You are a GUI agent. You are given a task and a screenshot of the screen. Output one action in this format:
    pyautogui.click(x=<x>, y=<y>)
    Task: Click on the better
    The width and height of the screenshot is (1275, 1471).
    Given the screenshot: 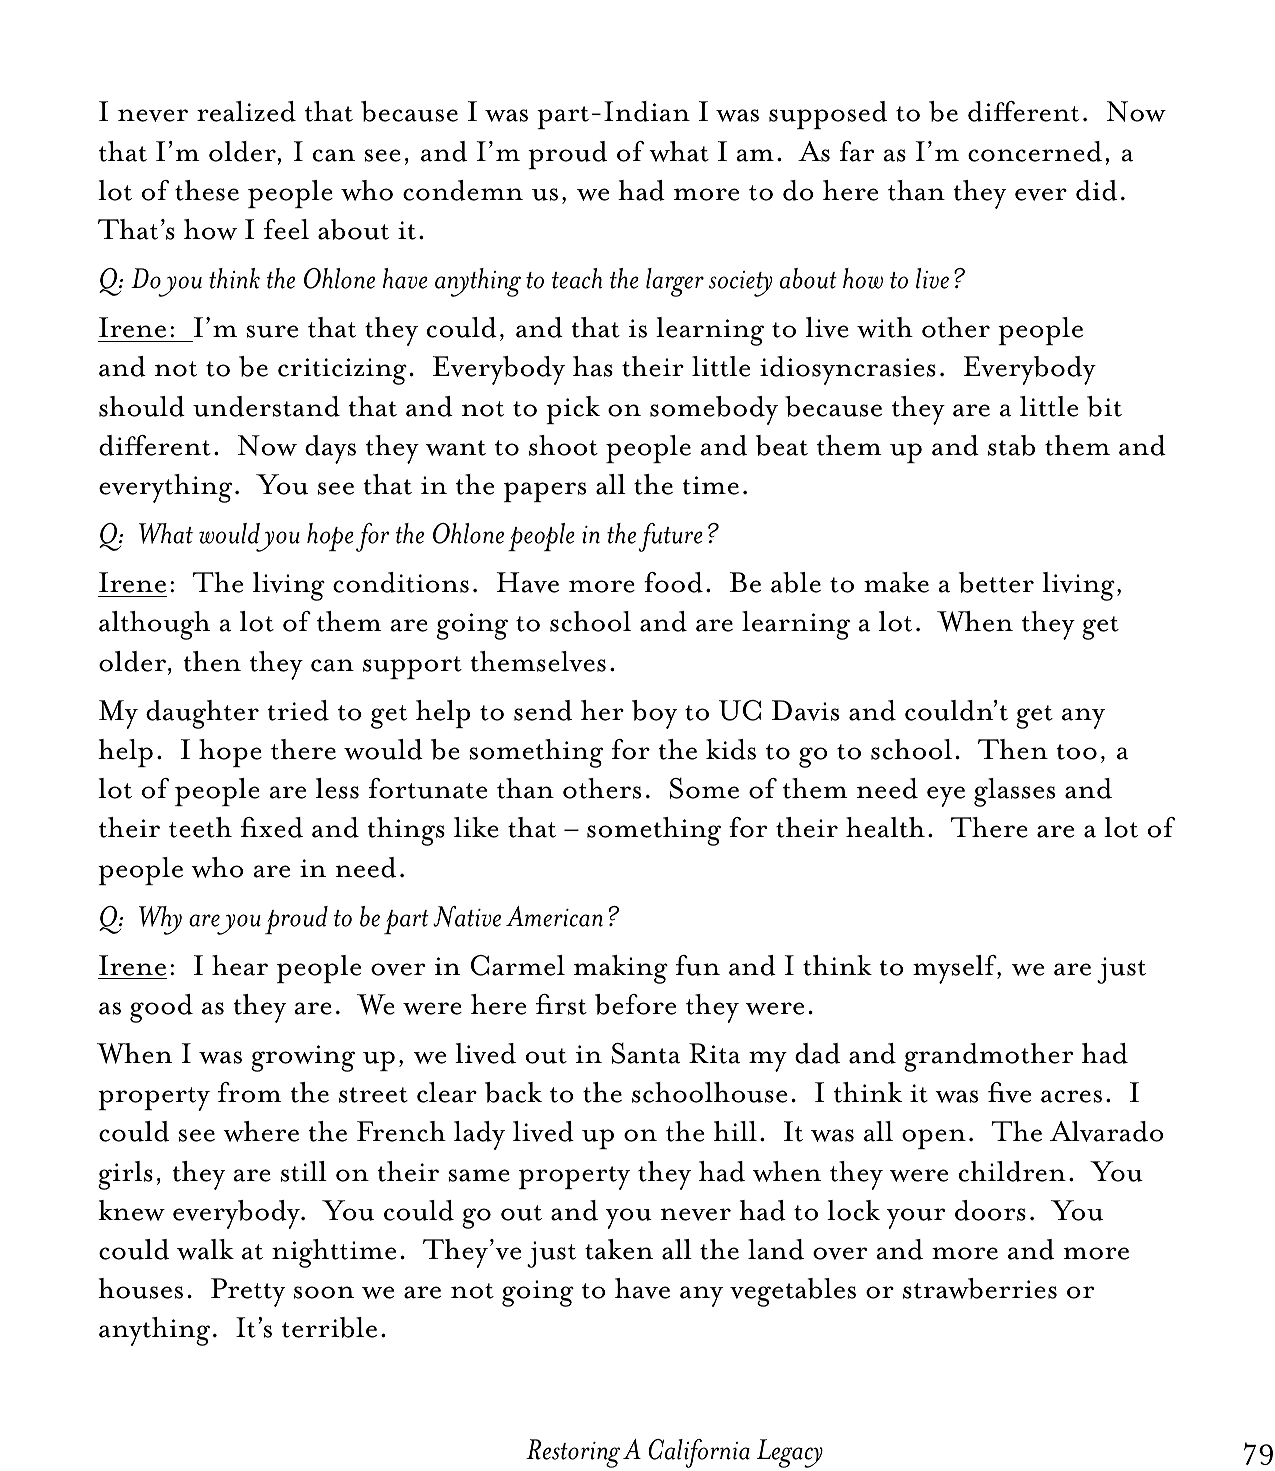 What is the action you would take?
    pyautogui.click(x=996, y=582)
